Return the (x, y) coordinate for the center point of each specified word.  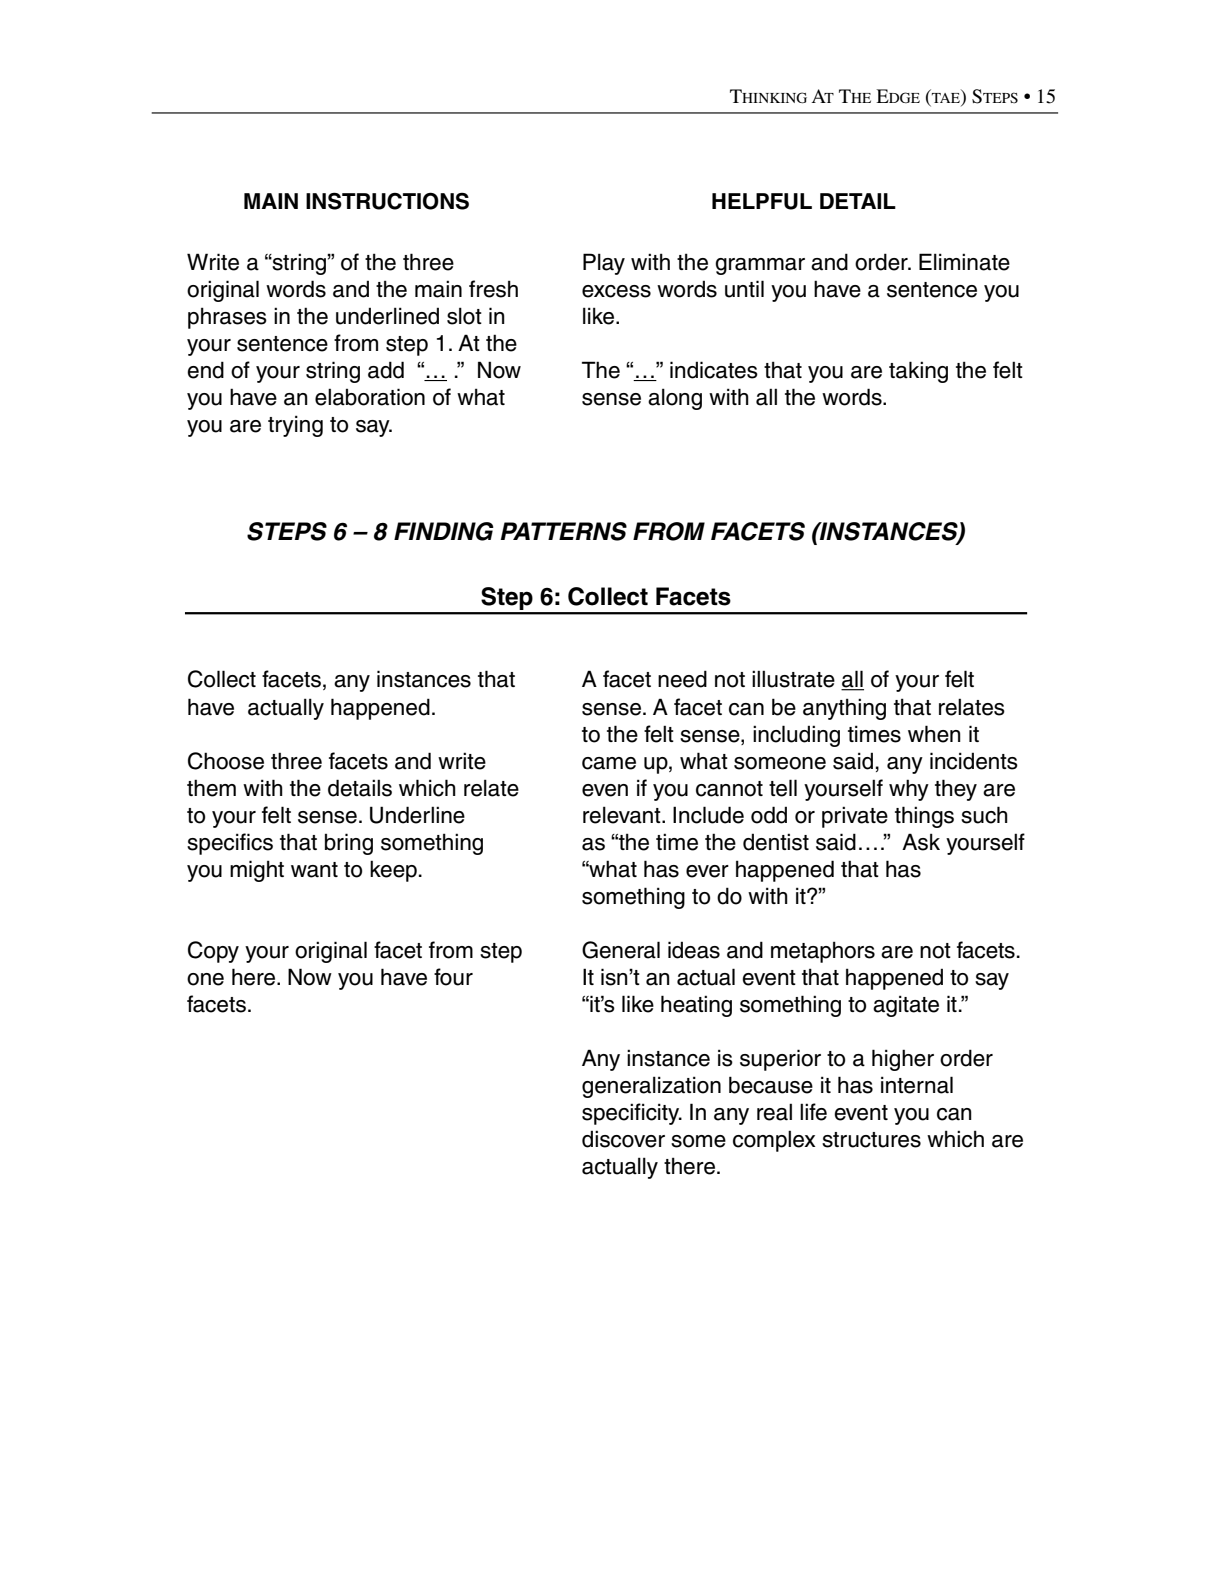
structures (871, 1140)
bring (349, 844)
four (453, 977)
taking (918, 372)
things (924, 817)
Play (604, 264)
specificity (632, 1114)
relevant (623, 815)
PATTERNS (564, 531)
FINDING (444, 531)
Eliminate (964, 262)
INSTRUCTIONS (387, 201)
